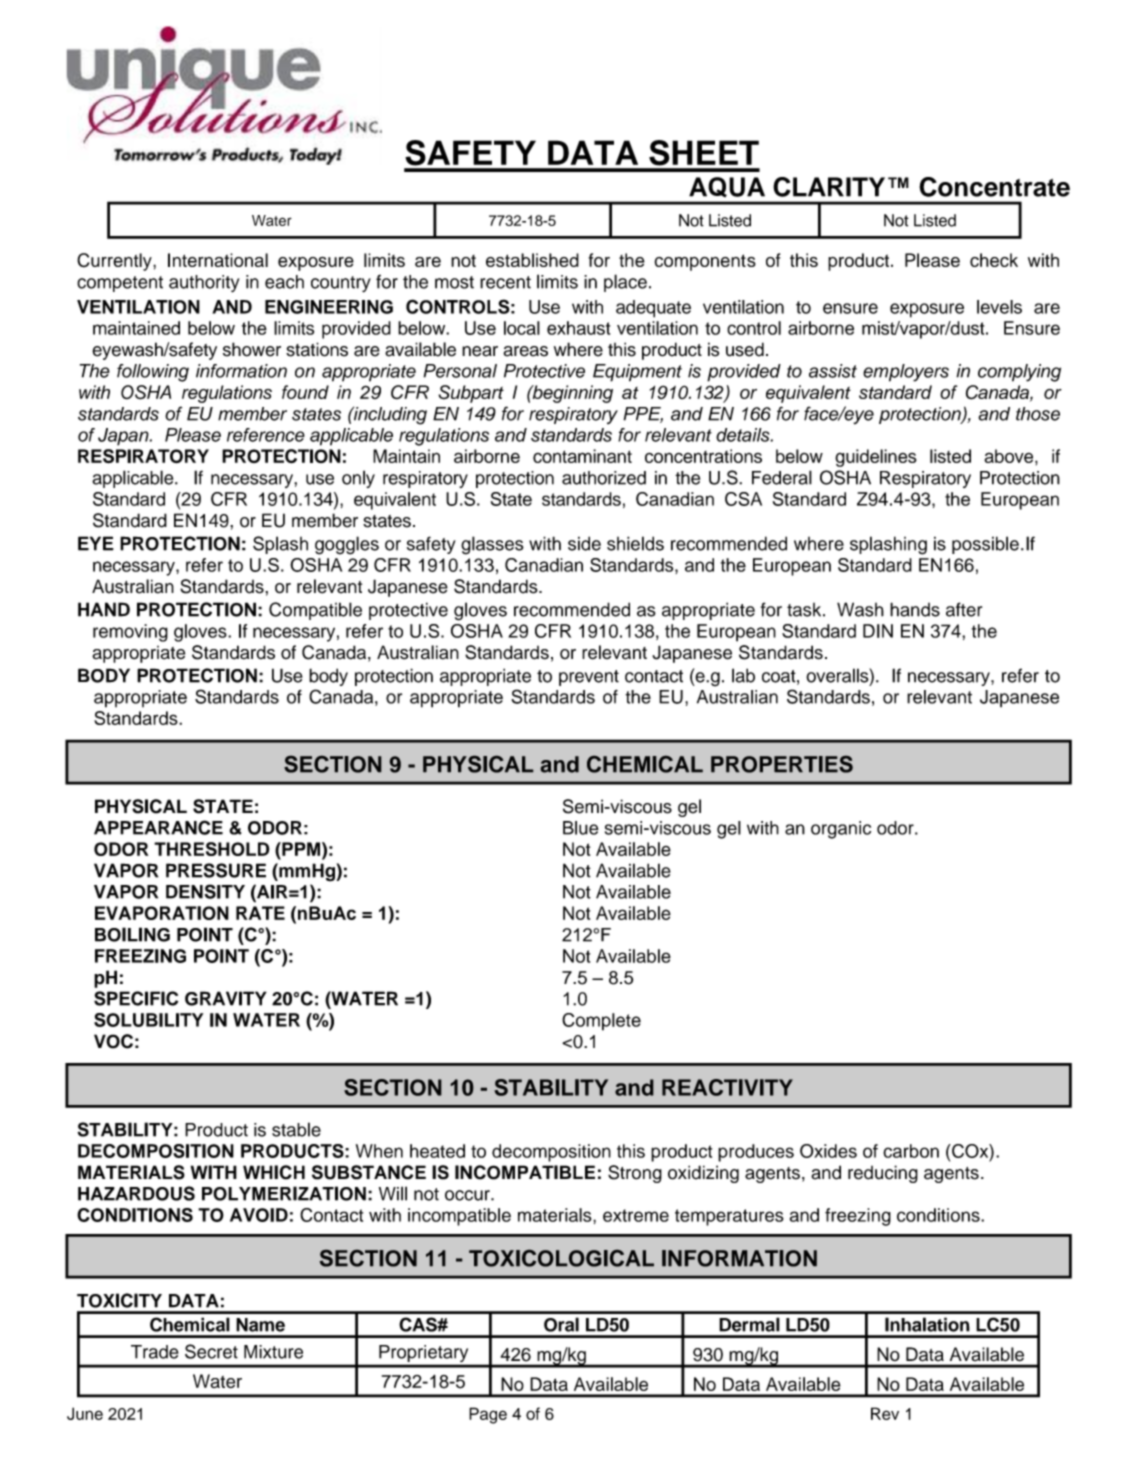 This screenshot has height=1471, width=1137. What do you see at coordinates (226, 998) in the screenshot?
I see `GRAVITY` at bounding box center [226, 998].
